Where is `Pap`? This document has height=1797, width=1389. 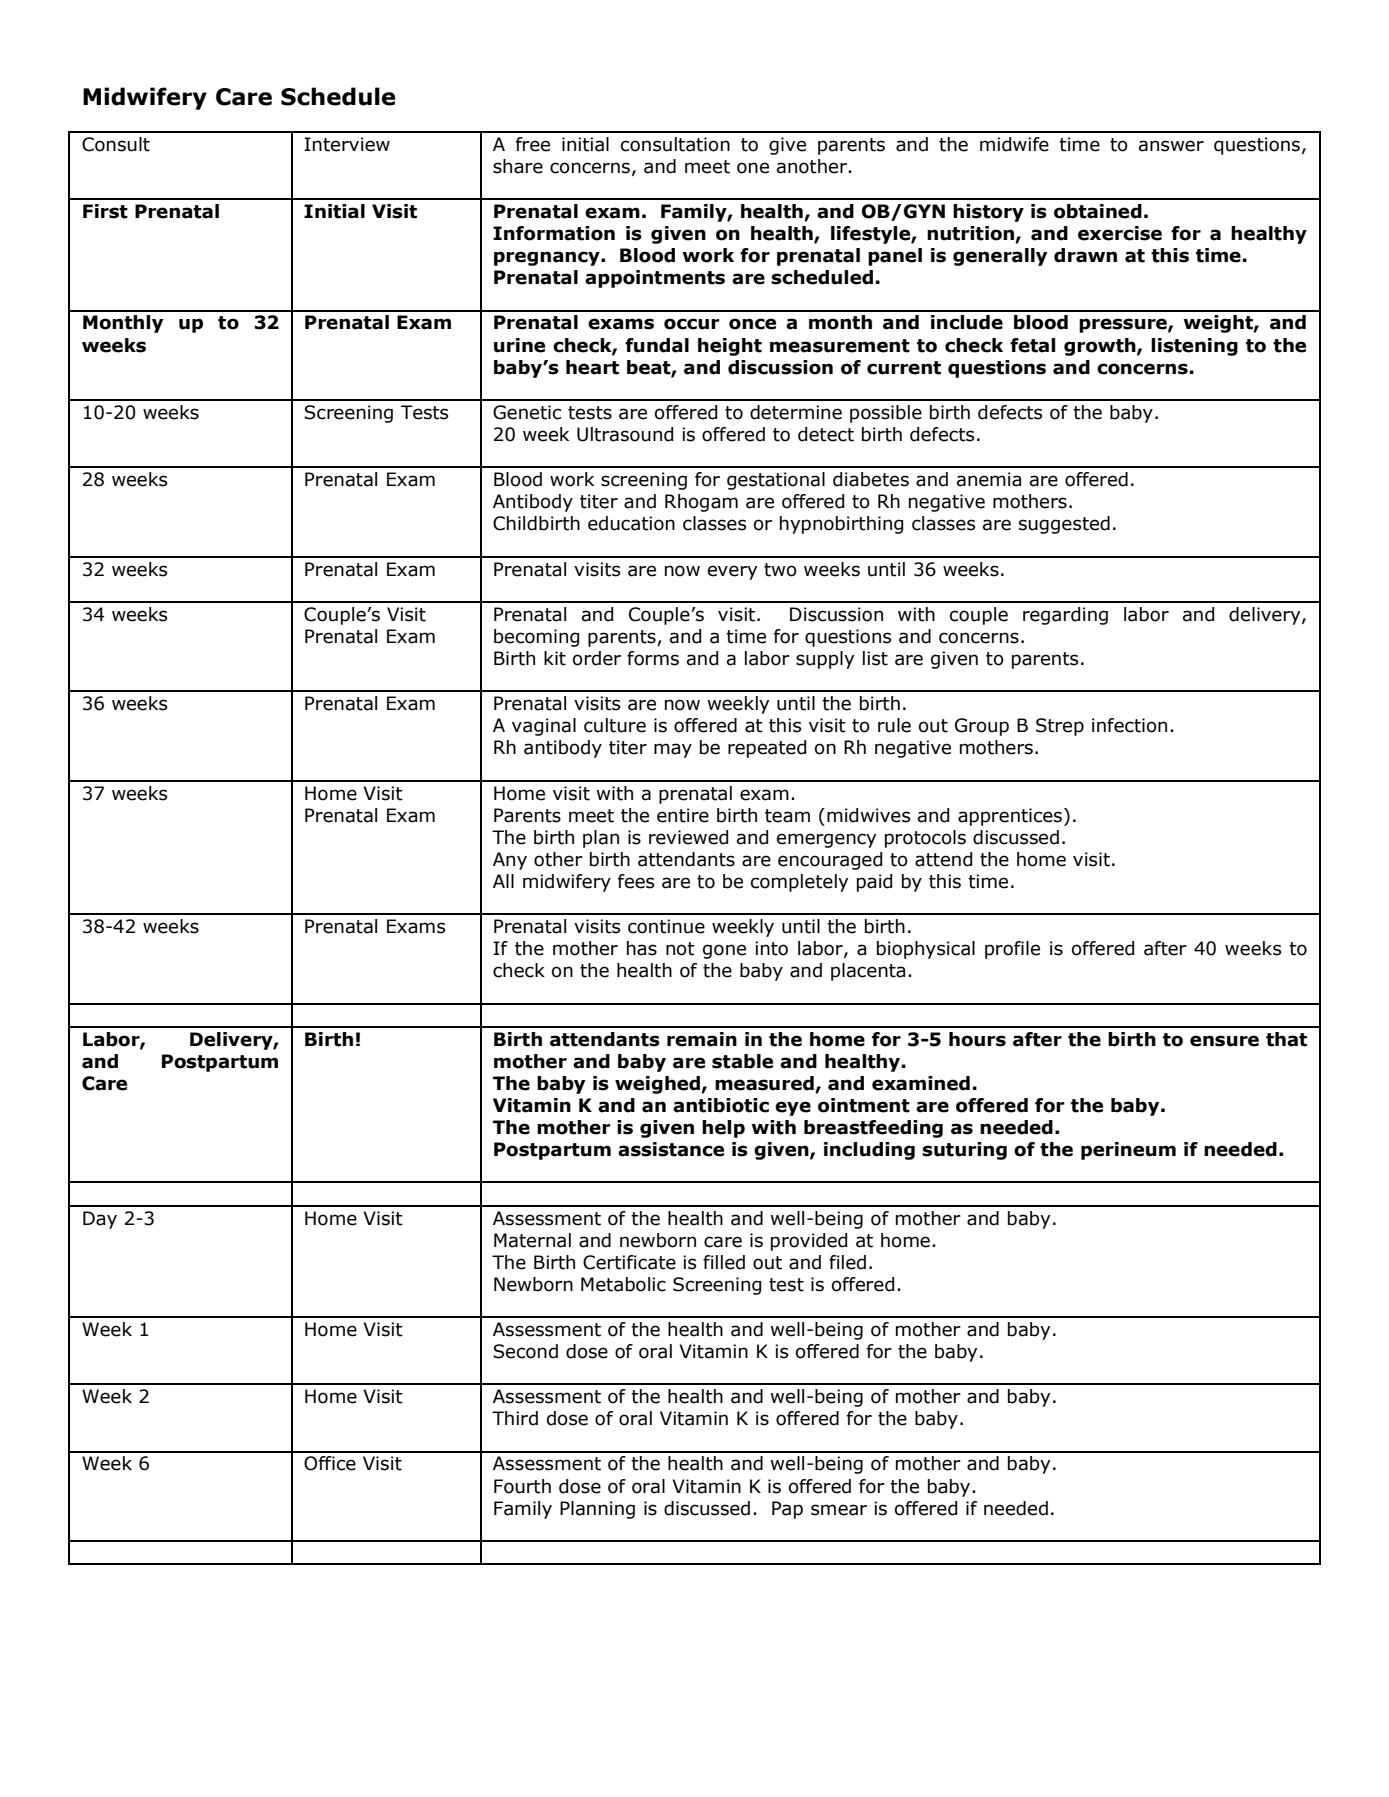 Pap is located at coordinates (787, 1510).
